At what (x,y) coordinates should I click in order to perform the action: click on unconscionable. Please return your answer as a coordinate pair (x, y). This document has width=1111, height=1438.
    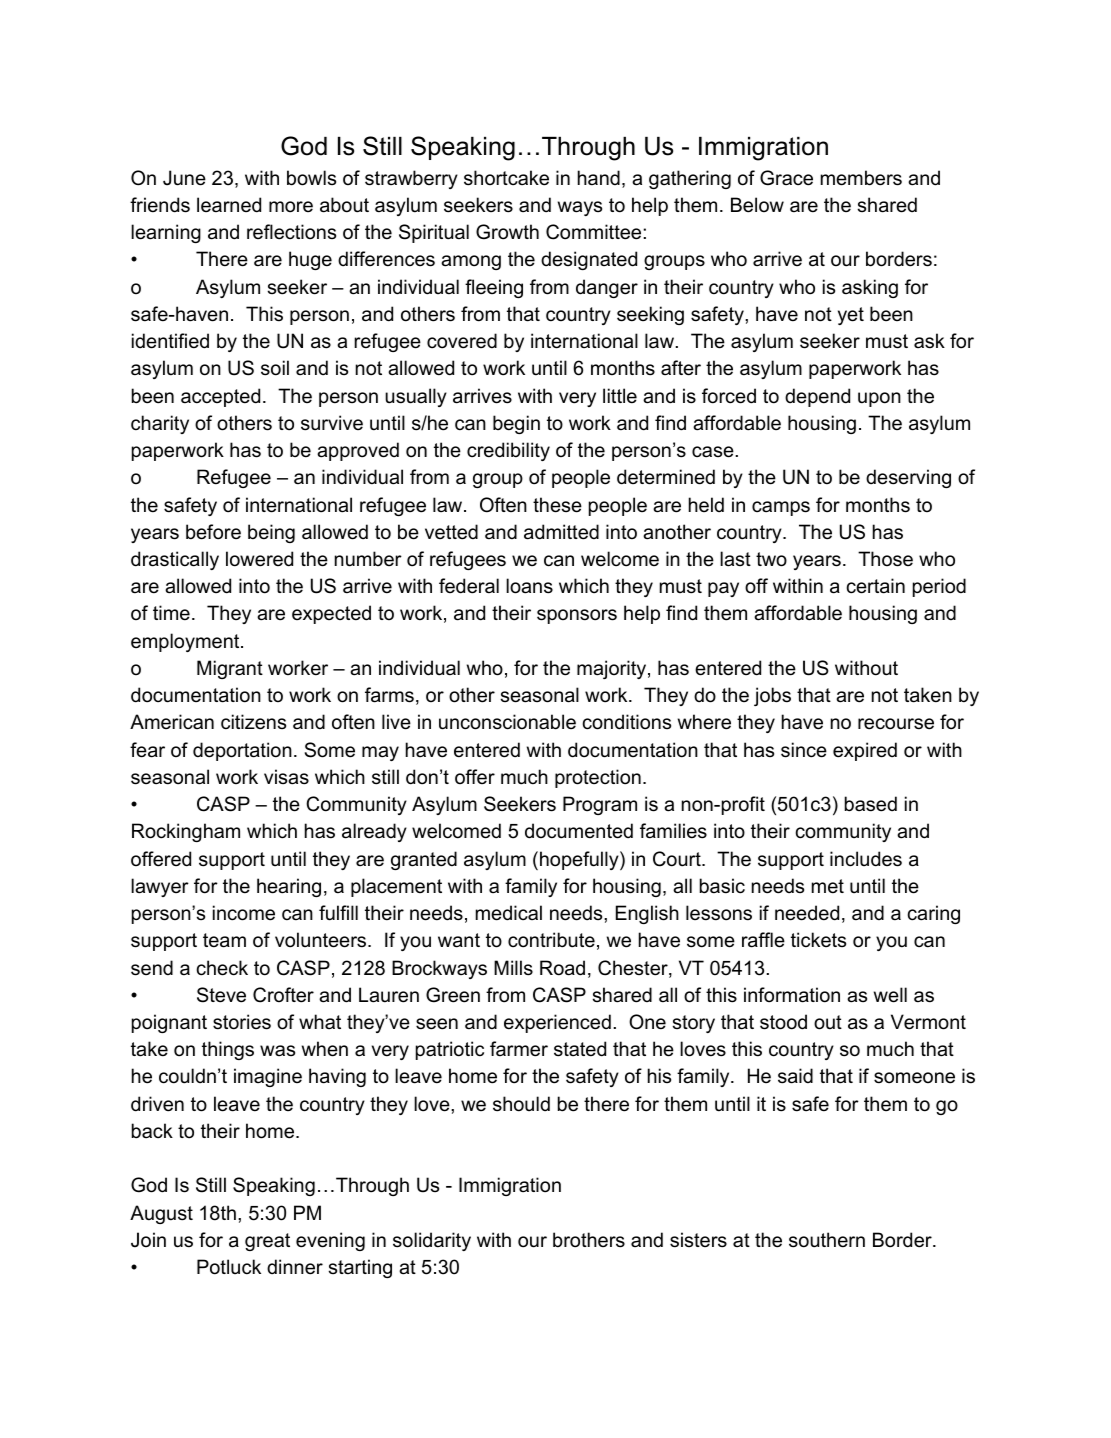
    Looking at the image, I should click on (507, 722).
